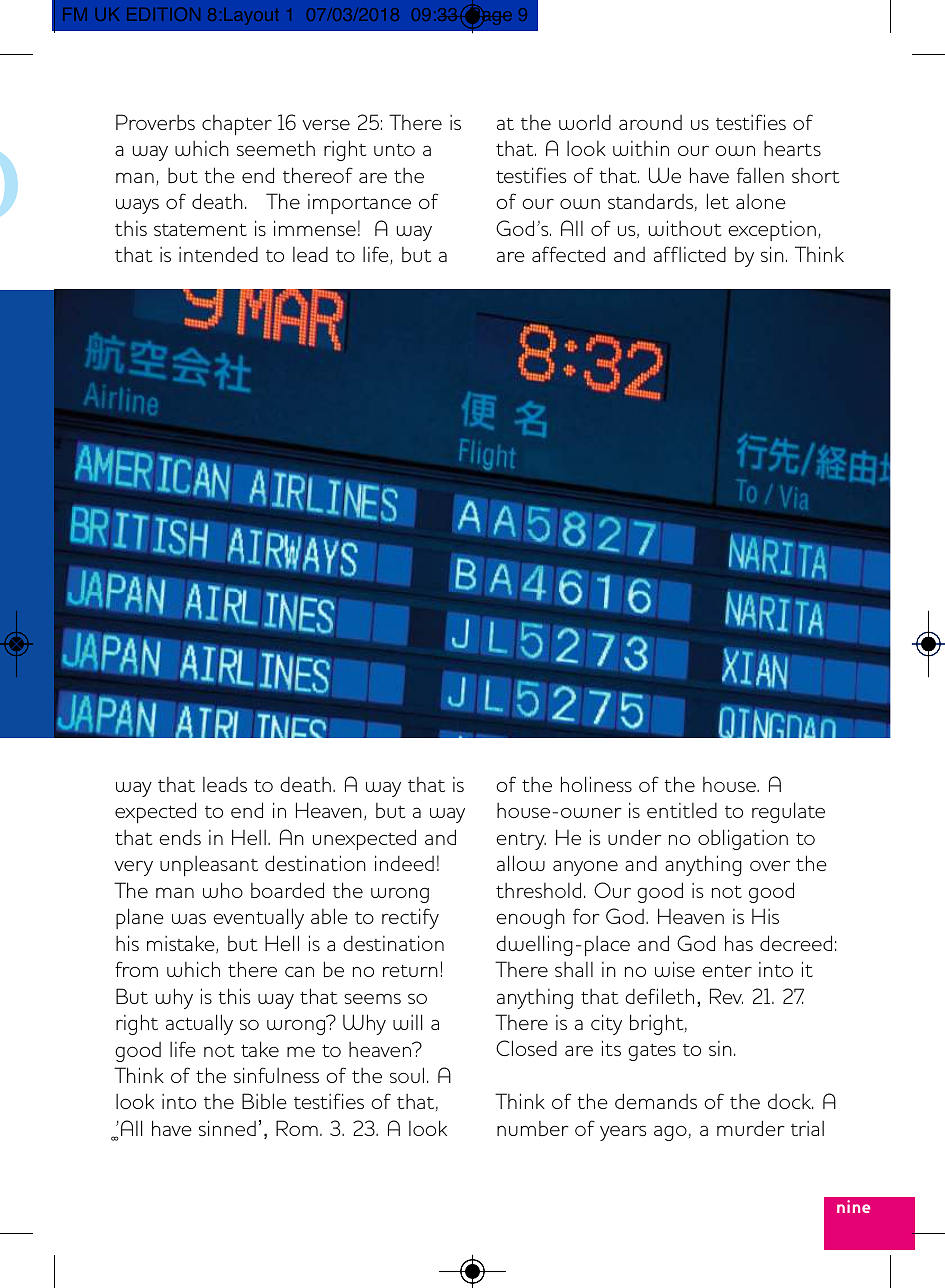  What do you see at coordinates (772, 231) in the page?
I see `exception` at bounding box center [772, 231].
